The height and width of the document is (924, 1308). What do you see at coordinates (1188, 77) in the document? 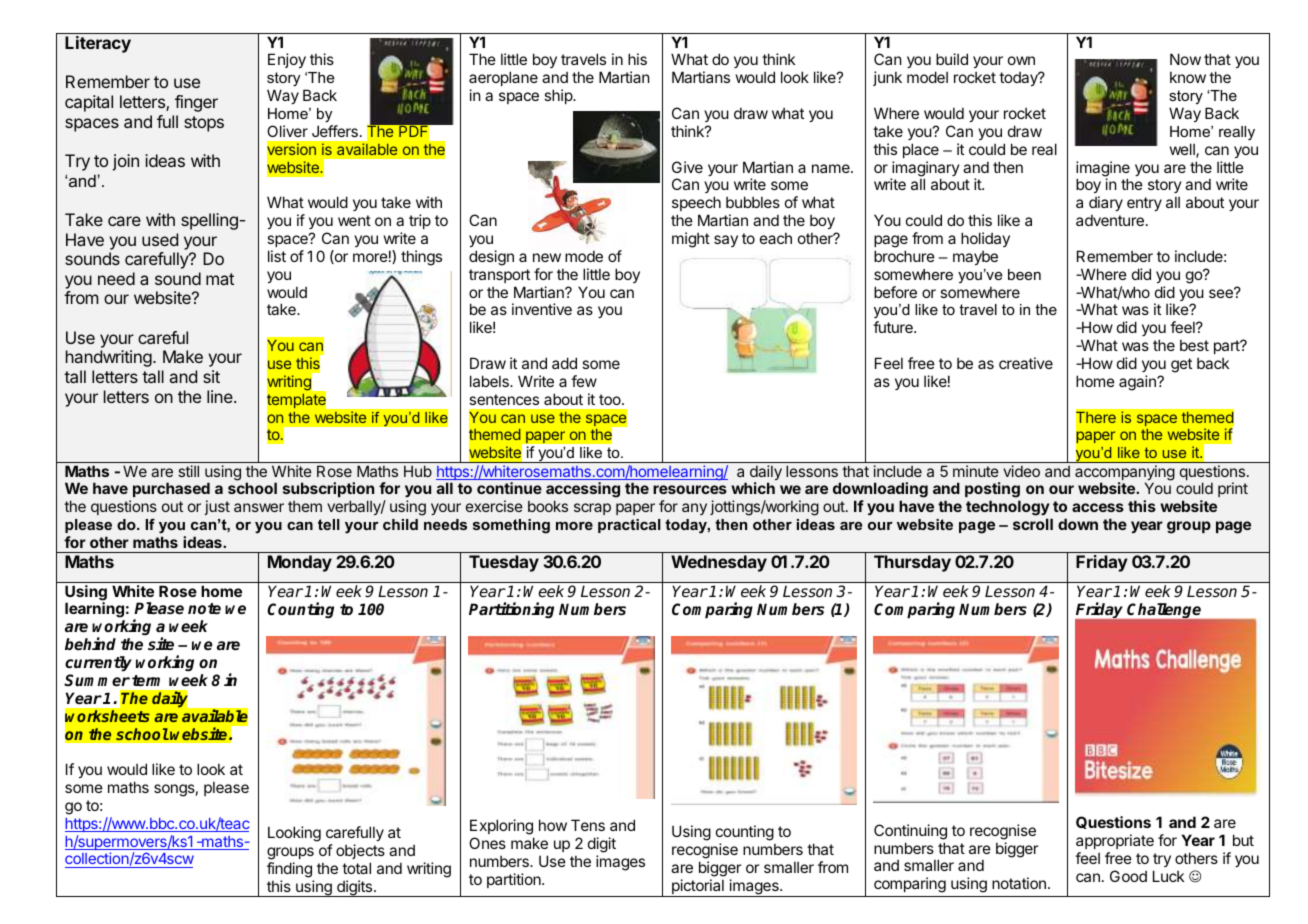
I see `know` at bounding box center [1188, 77].
